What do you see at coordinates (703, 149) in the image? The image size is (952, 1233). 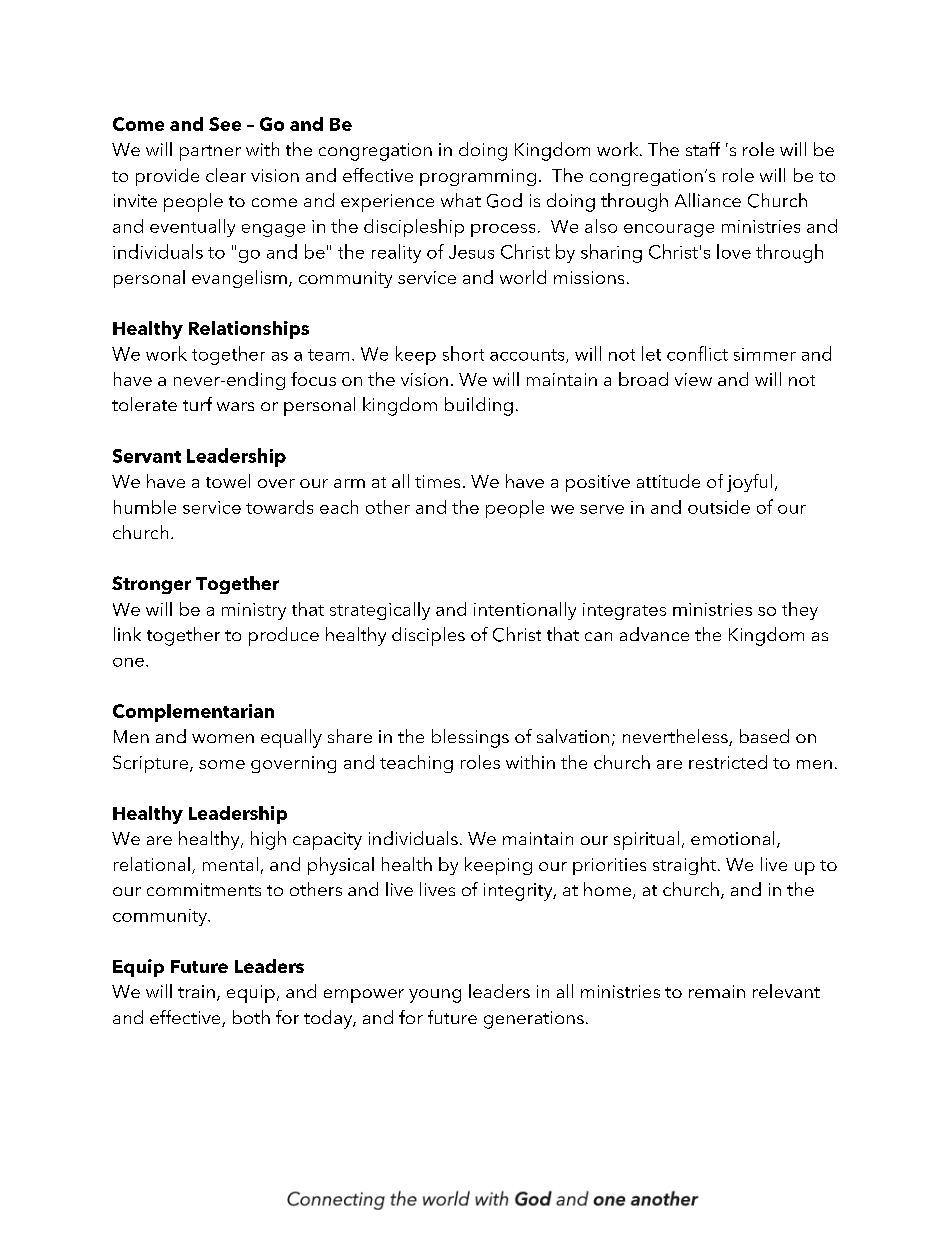 I see `staff` at bounding box center [703, 149].
